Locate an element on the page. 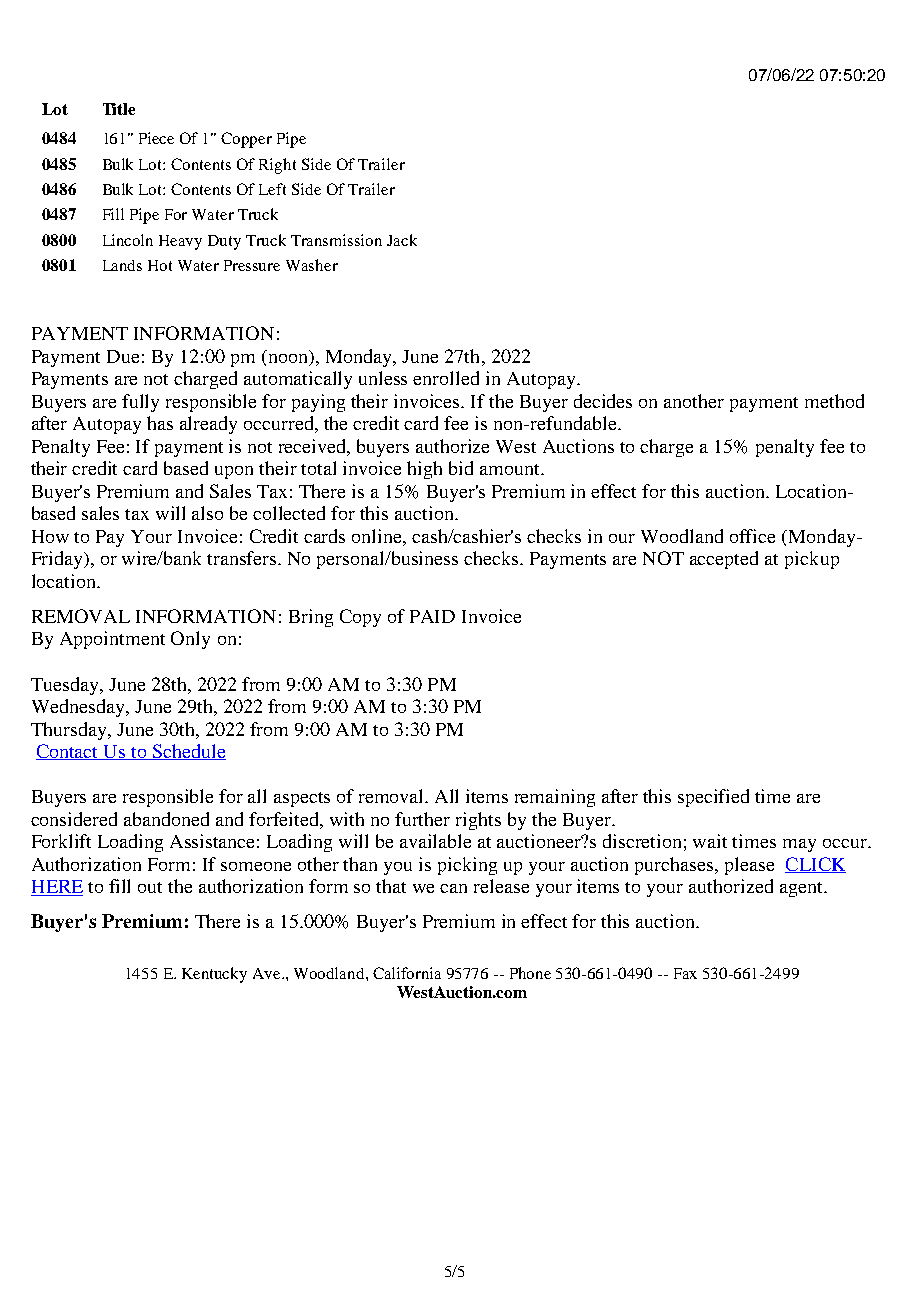  Fax is located at coordinates (685, 973).
